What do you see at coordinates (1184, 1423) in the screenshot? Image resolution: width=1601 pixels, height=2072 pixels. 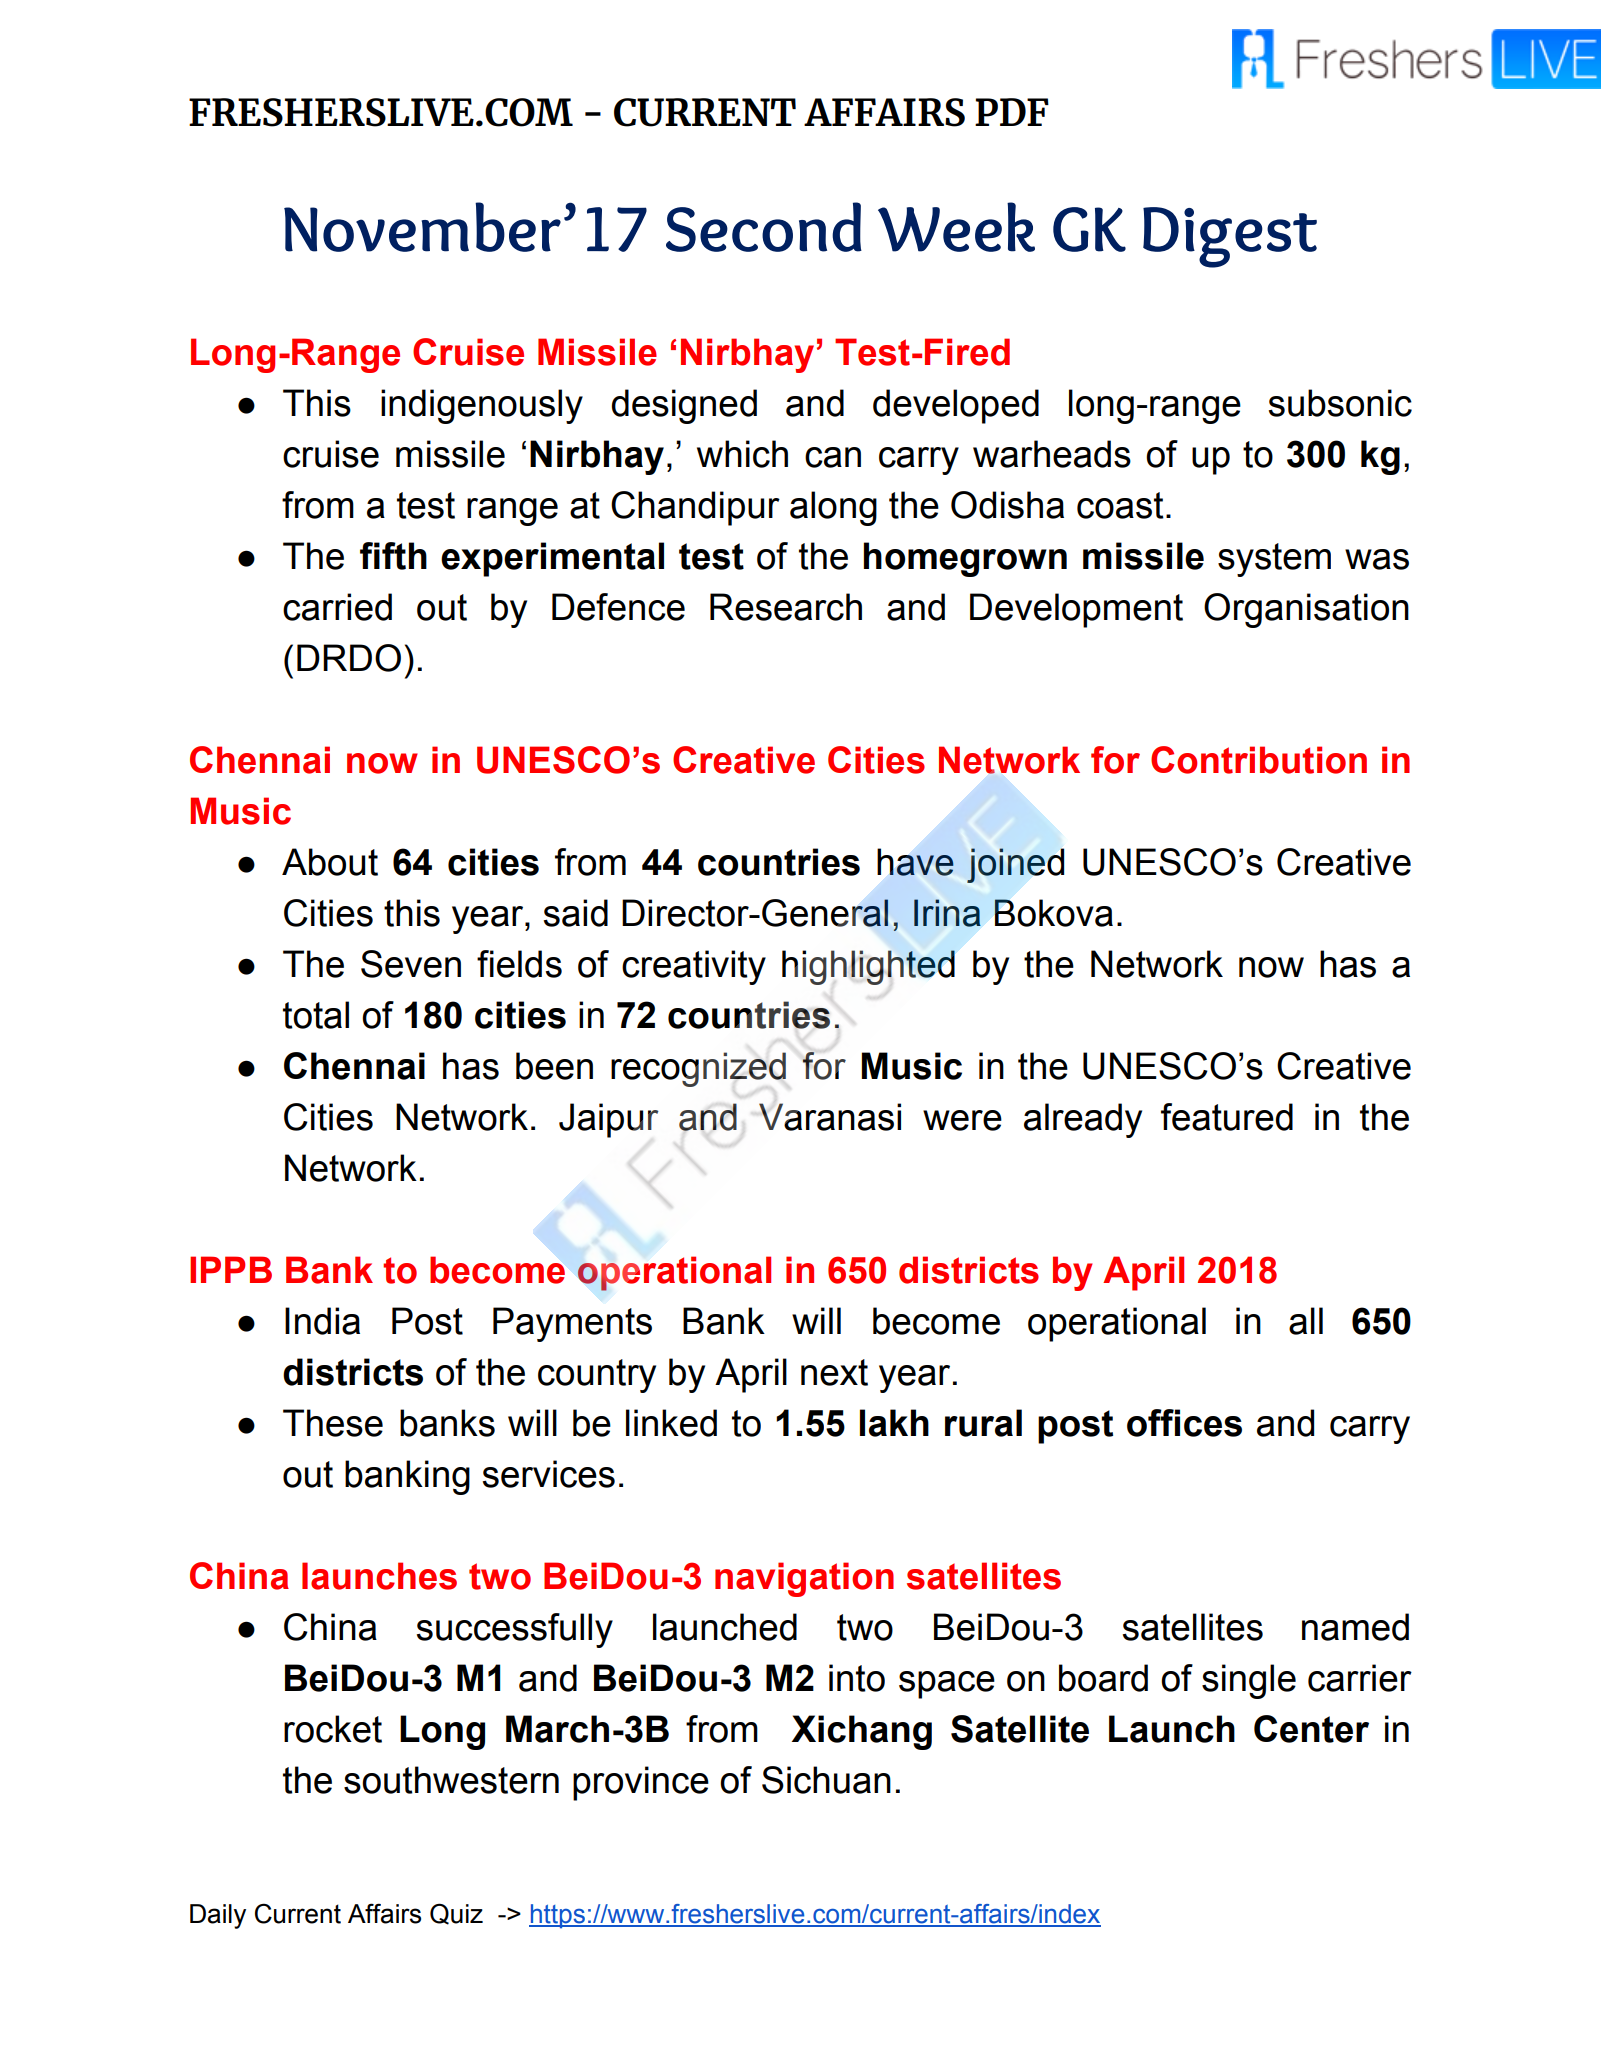 I see `offices` at bounding box center [1184, 1423].
